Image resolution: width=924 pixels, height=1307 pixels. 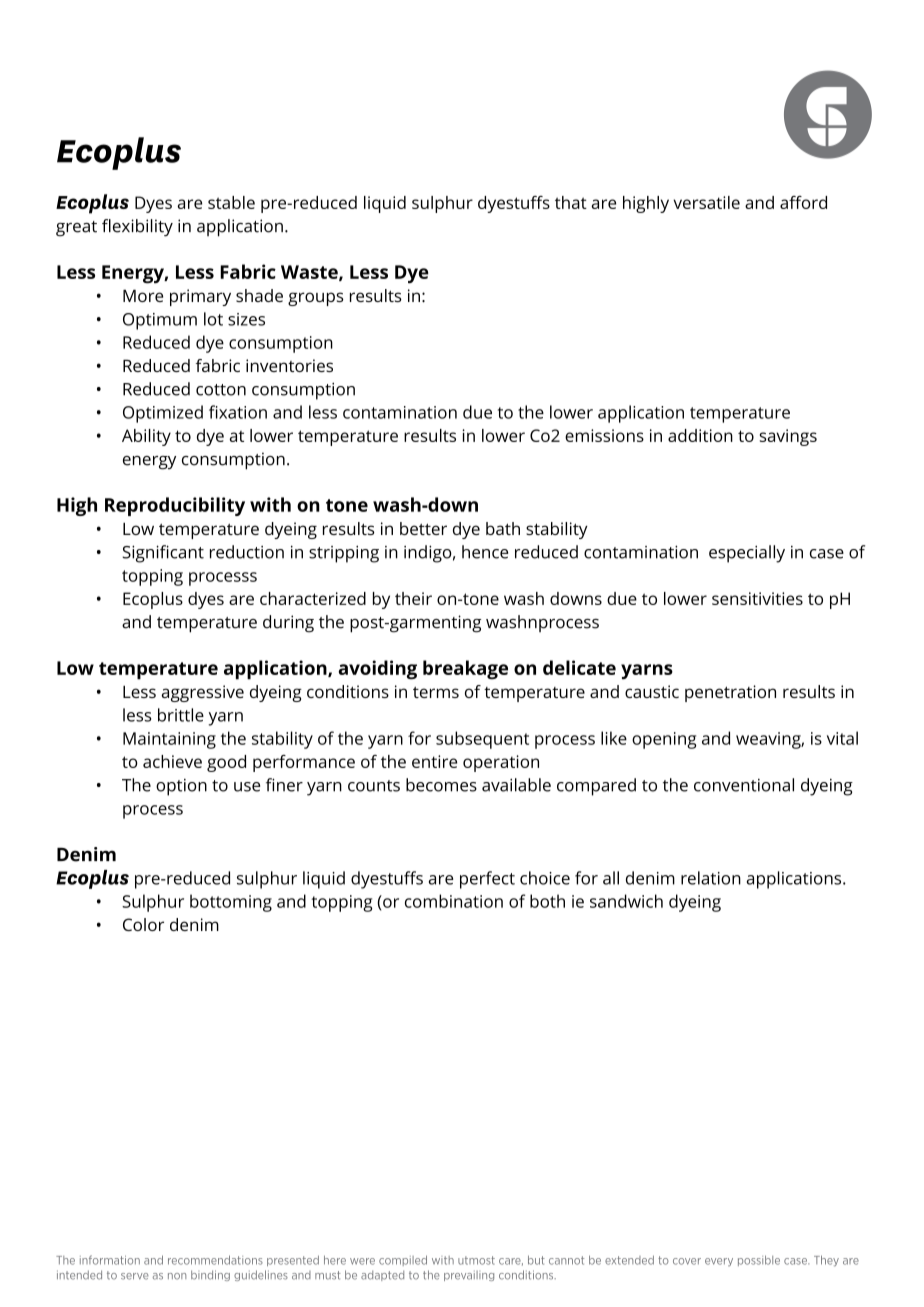 I want to click on versatile, so click(x=706, y=202).
